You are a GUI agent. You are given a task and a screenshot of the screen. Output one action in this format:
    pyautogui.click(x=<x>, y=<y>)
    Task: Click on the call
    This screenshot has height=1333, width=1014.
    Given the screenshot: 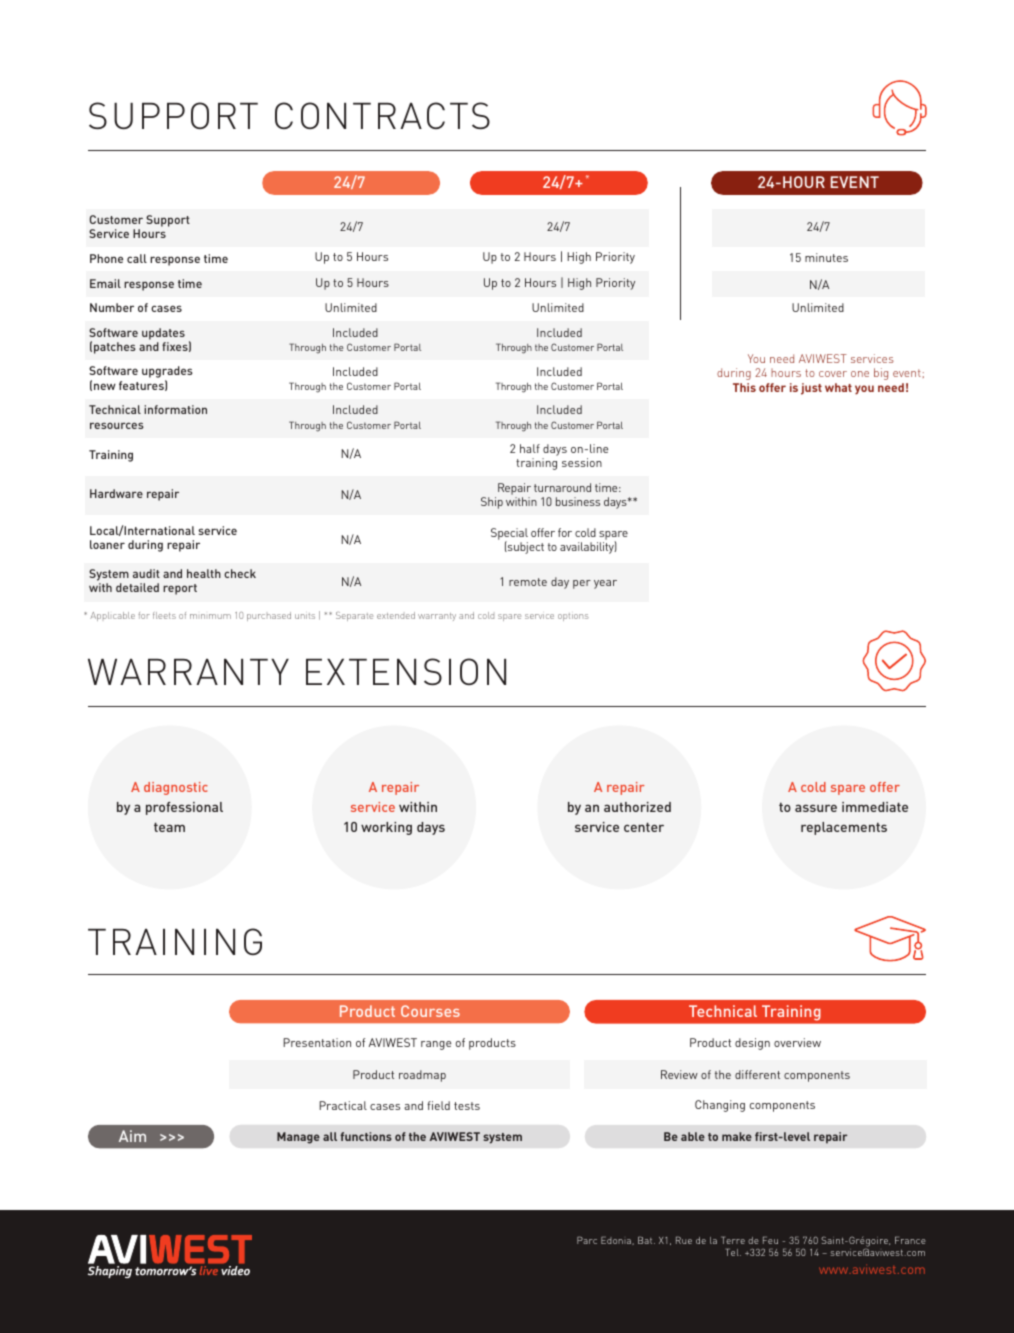 What is the action you would take?
    pyautogui.click(x=137, y=258)
